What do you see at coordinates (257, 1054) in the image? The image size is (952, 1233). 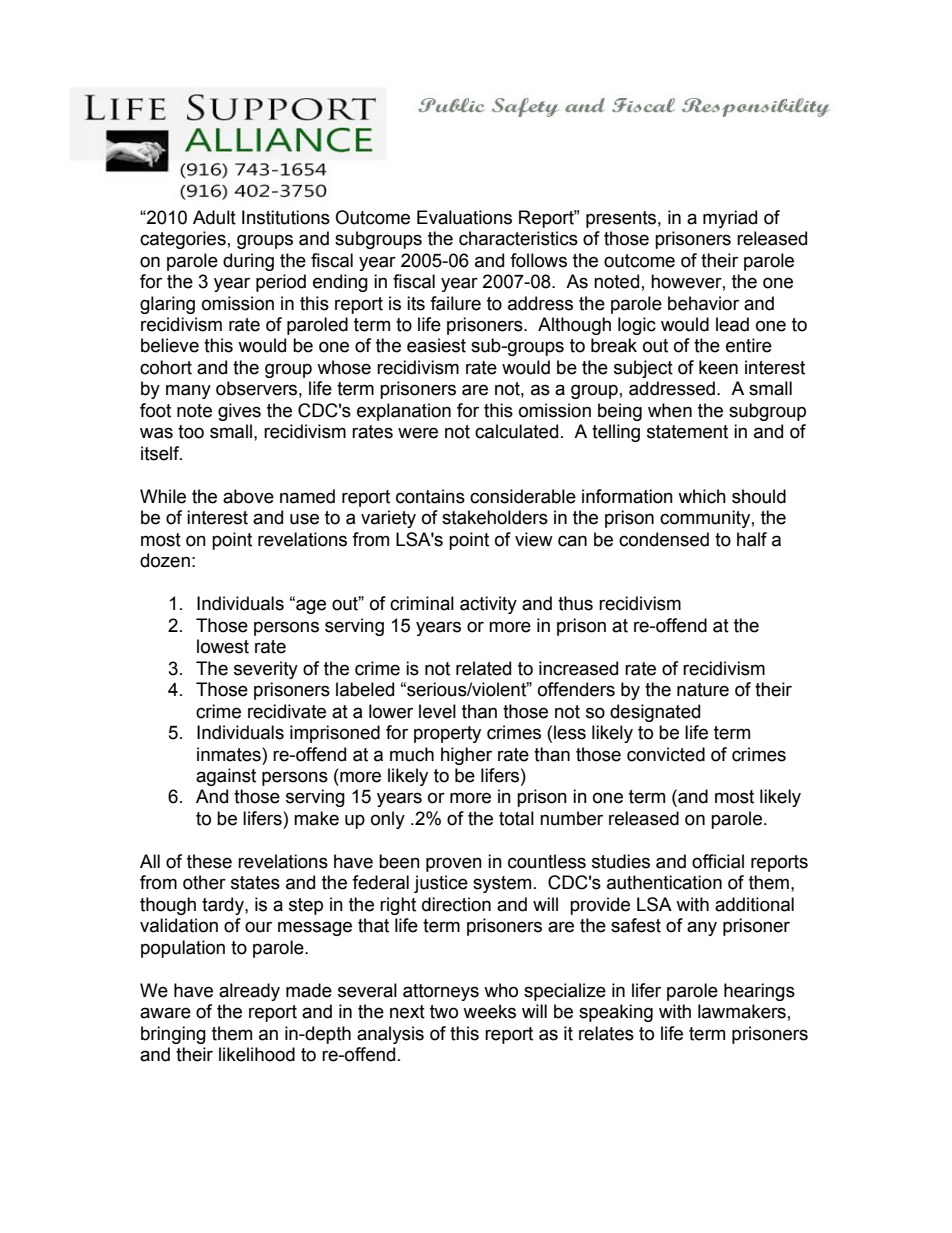 I see `likelihood` at bounding box center [257, 1054].
